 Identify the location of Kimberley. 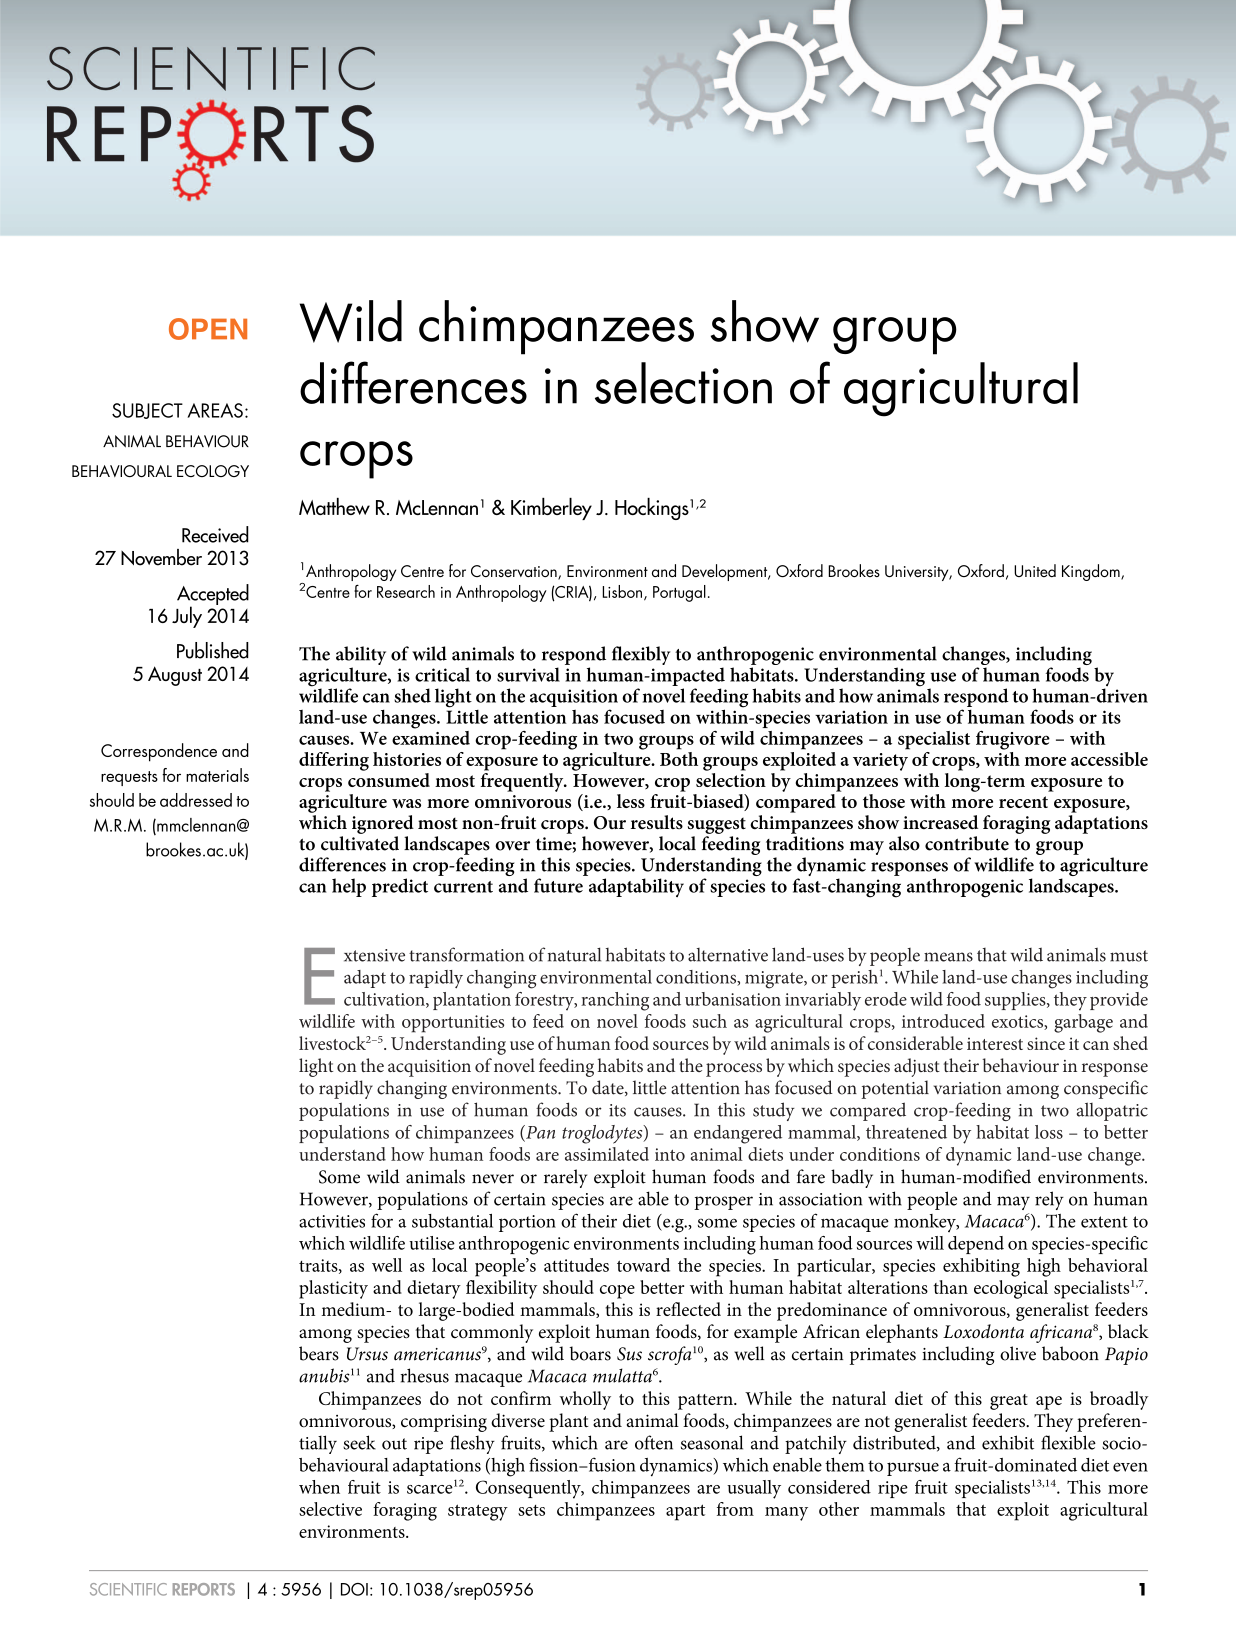
(551, 509).
